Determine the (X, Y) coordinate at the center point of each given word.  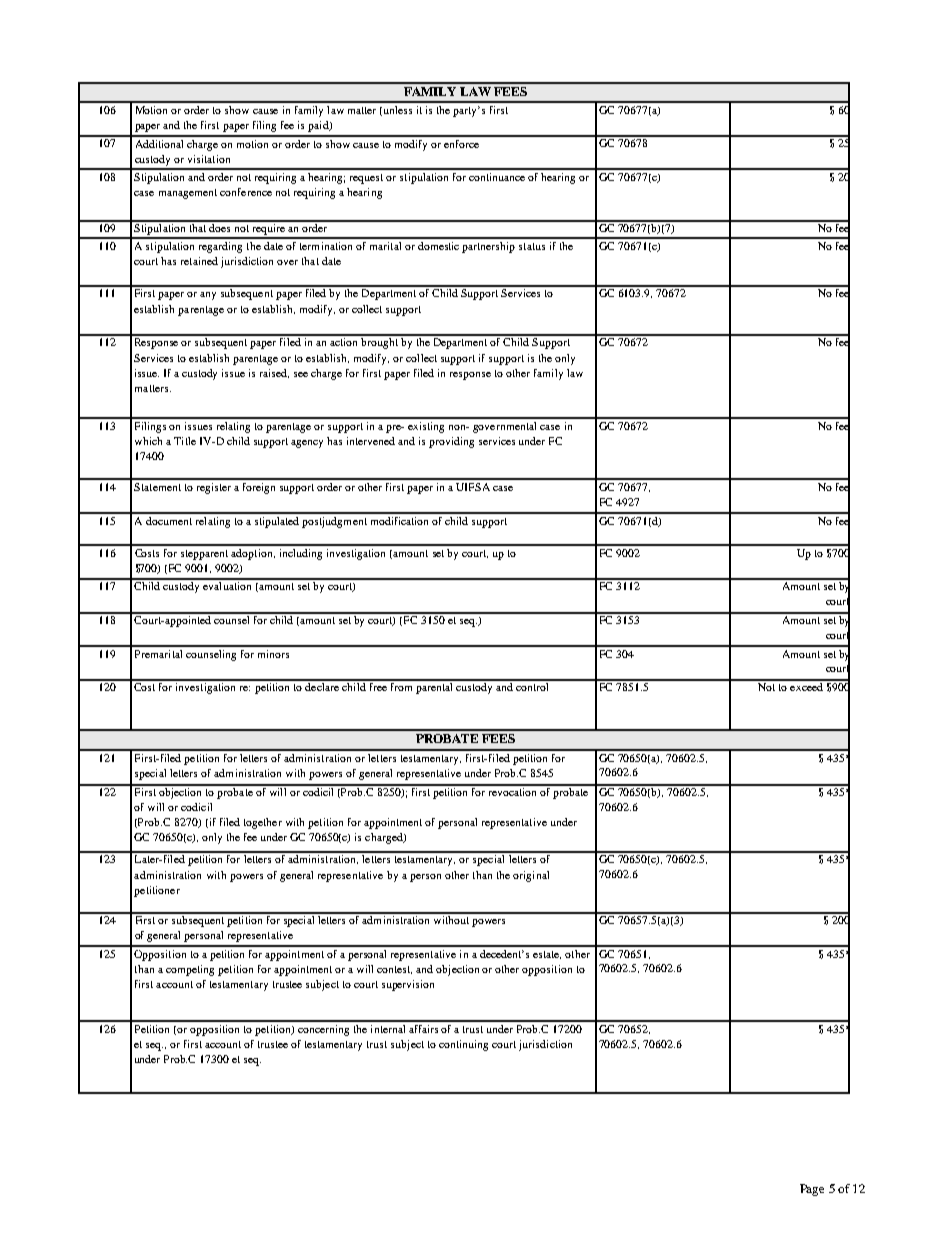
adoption (253, 554)
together (263, 823)
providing (451, 442)
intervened (371, 441)
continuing (463, 1045)
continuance (497, 177)
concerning (323, 1030)
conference (246, 192)
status (532, 246)
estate (547, 955)
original (531, 876)
